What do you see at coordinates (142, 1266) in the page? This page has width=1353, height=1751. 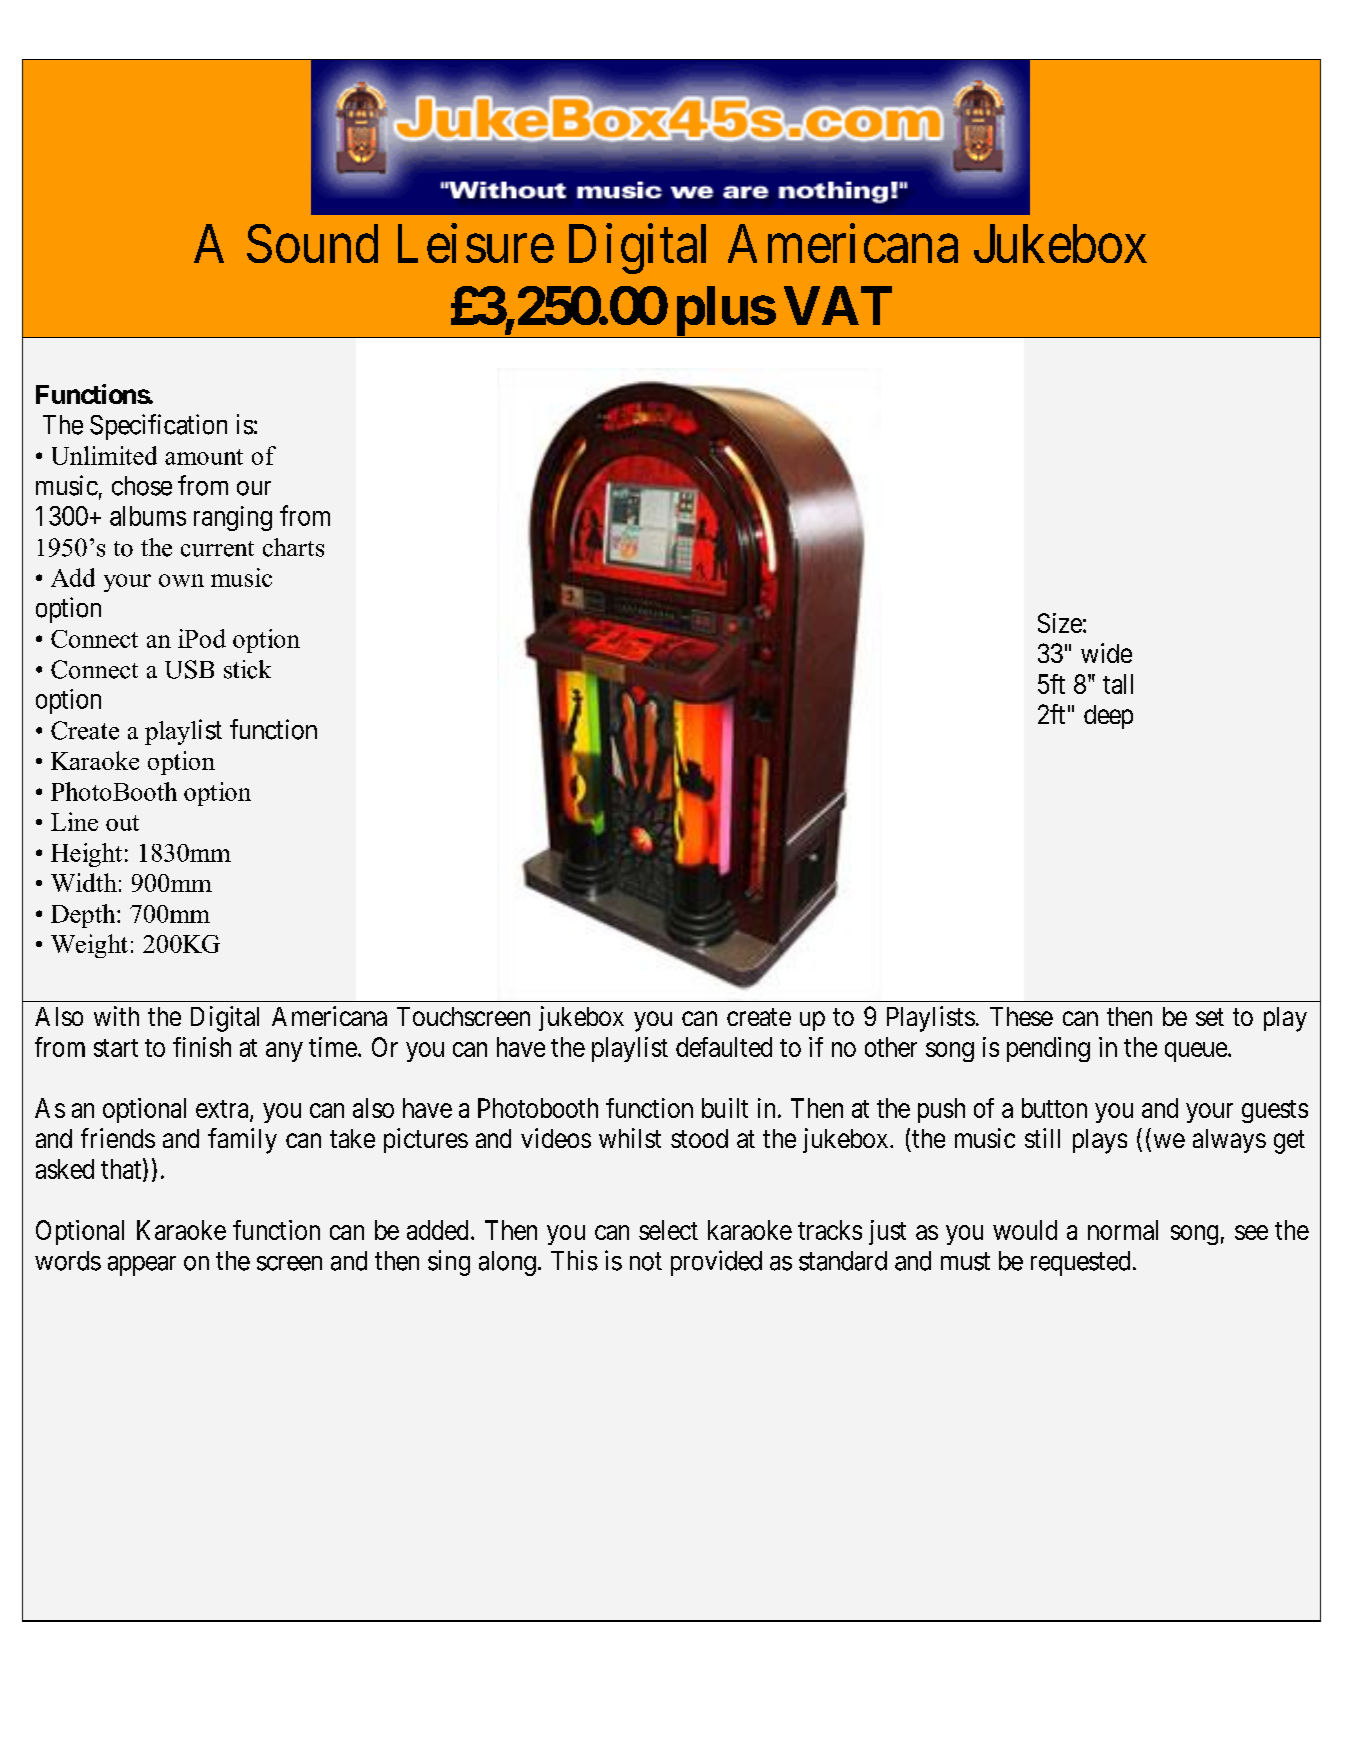 I see `appear` at bounding box center [142, 1266].
